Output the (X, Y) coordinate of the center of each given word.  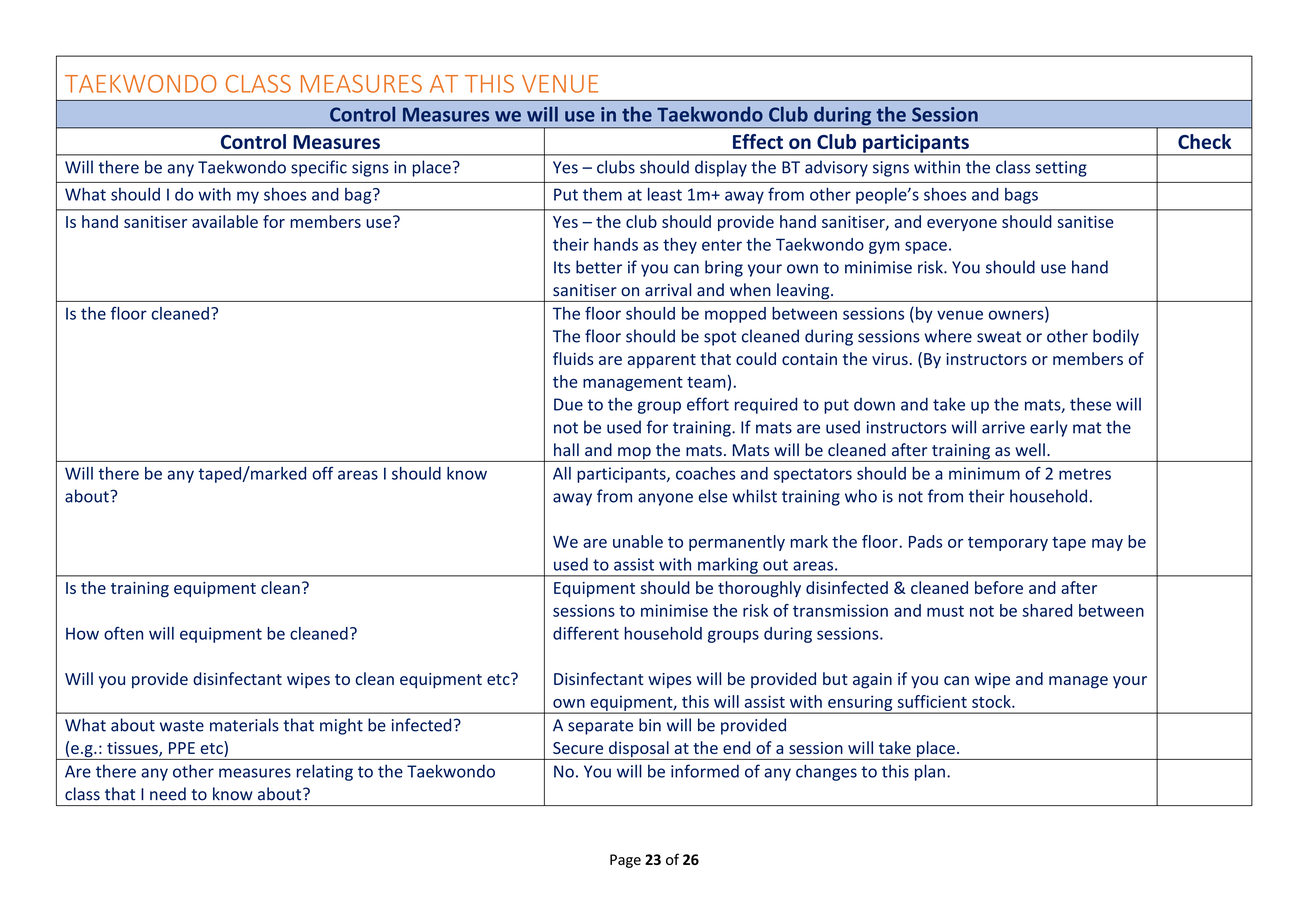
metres (1085, 474)
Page (625, 861)
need (168, 794)
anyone (665, 499)
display (721, 168)
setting (1061, 169)
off (322, 473)
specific (319, 168)
